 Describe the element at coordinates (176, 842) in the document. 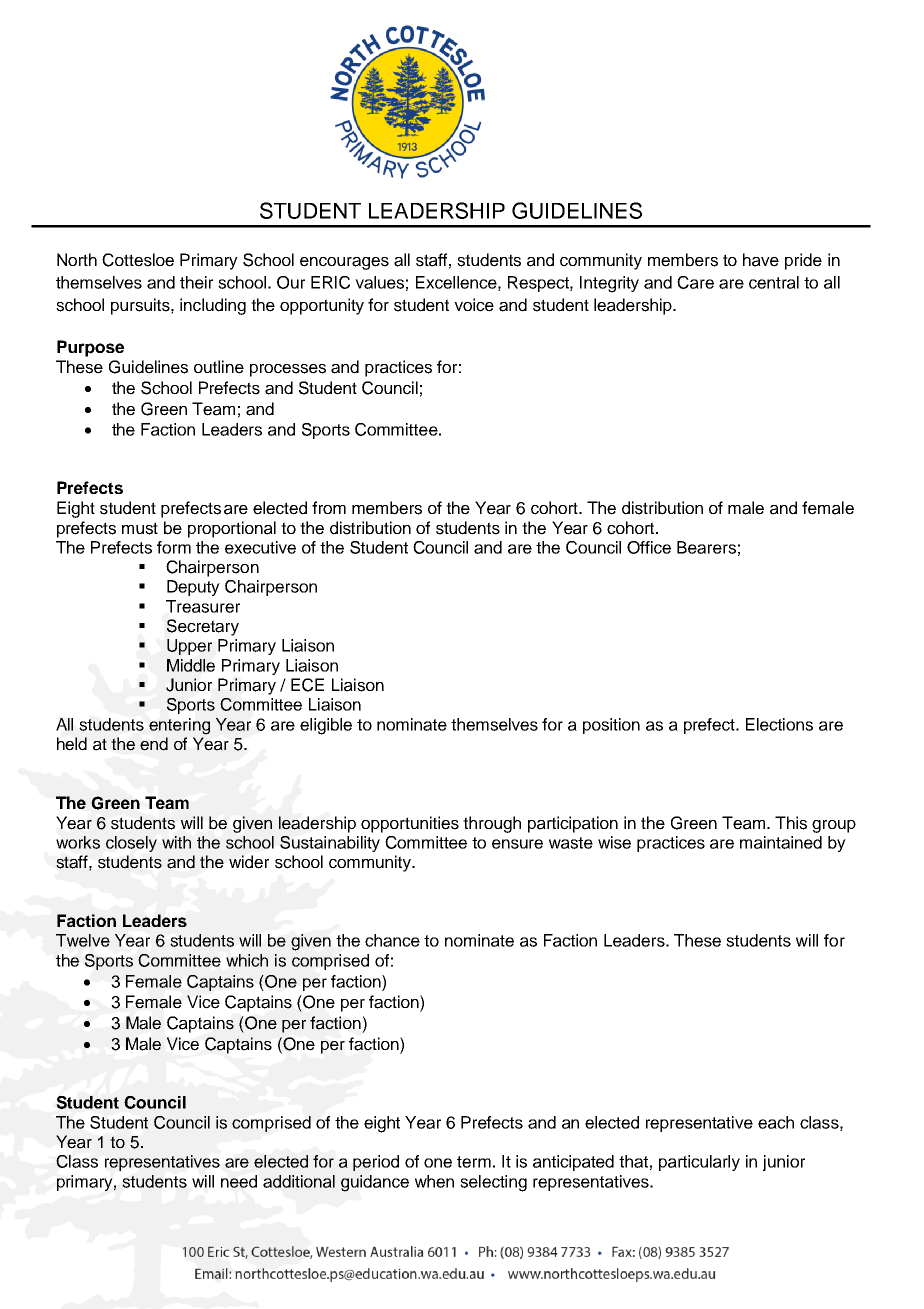

I see `with` at that location.
